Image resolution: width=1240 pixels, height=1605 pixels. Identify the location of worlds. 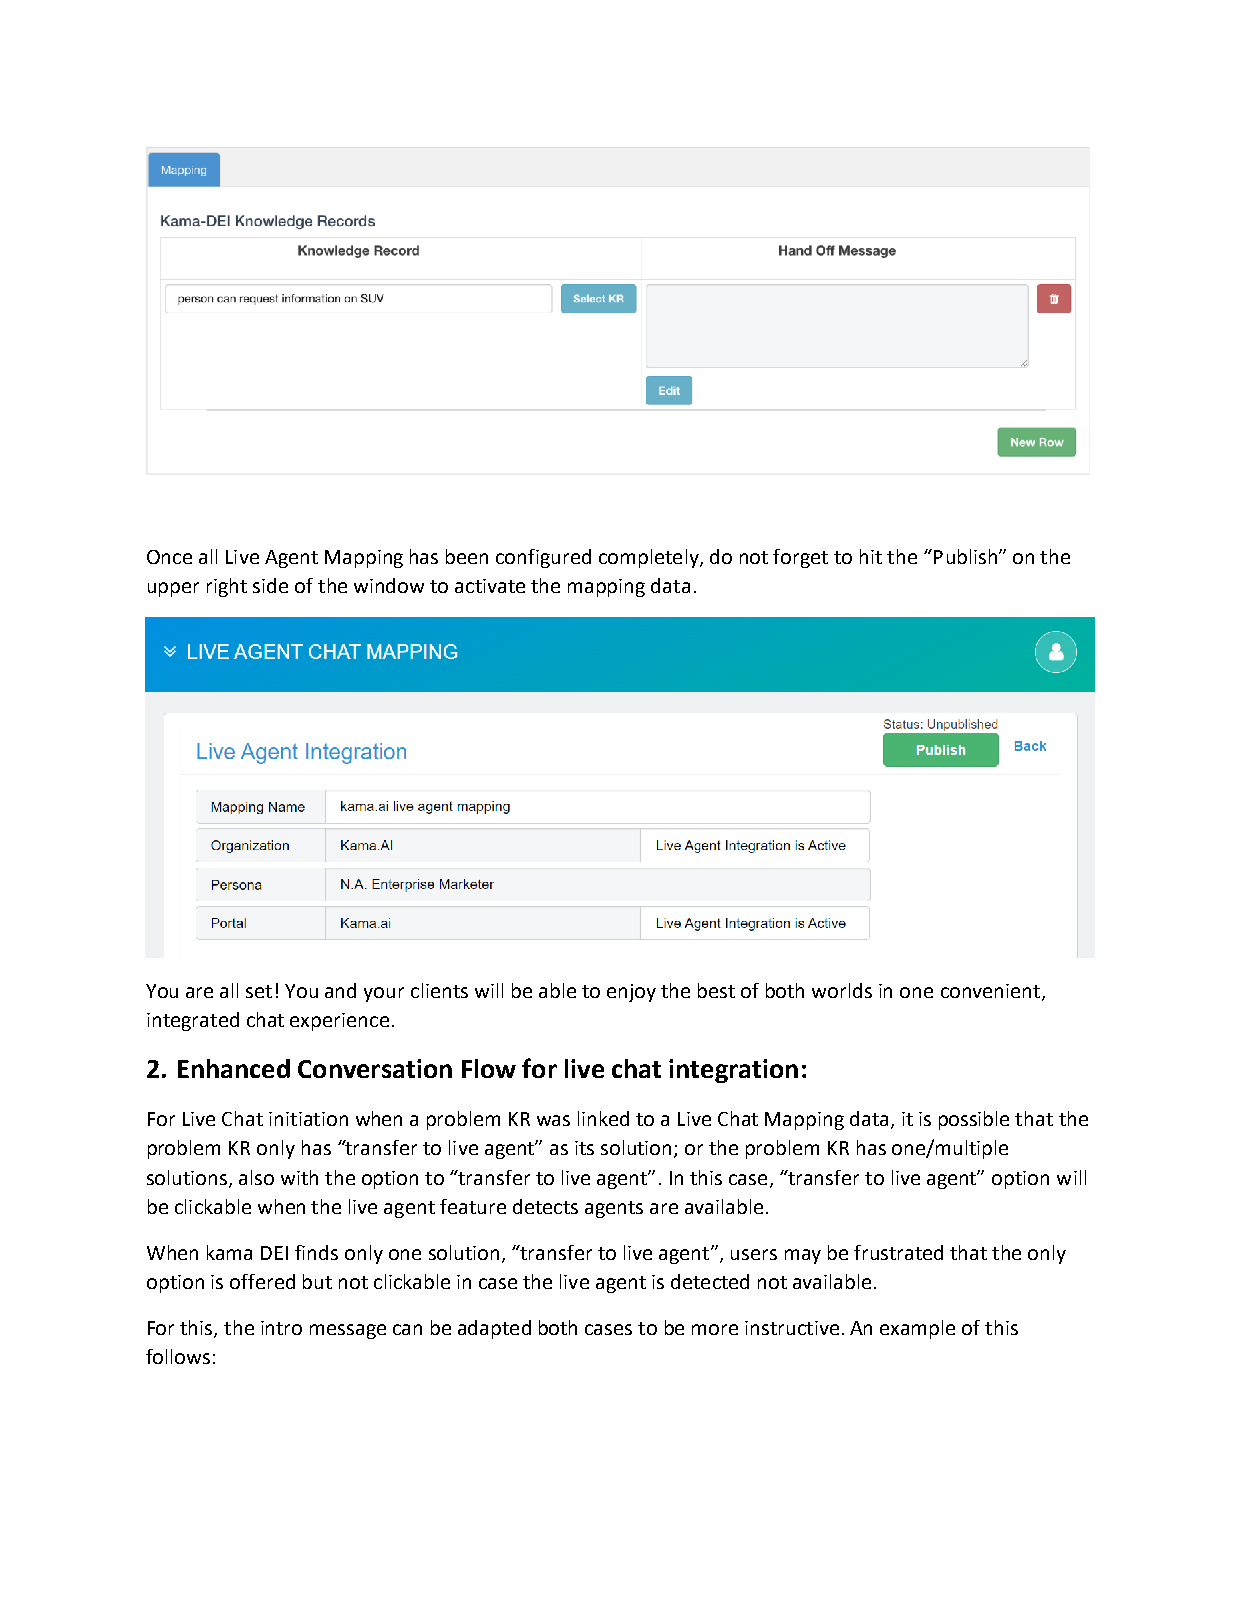
(842, 990).
